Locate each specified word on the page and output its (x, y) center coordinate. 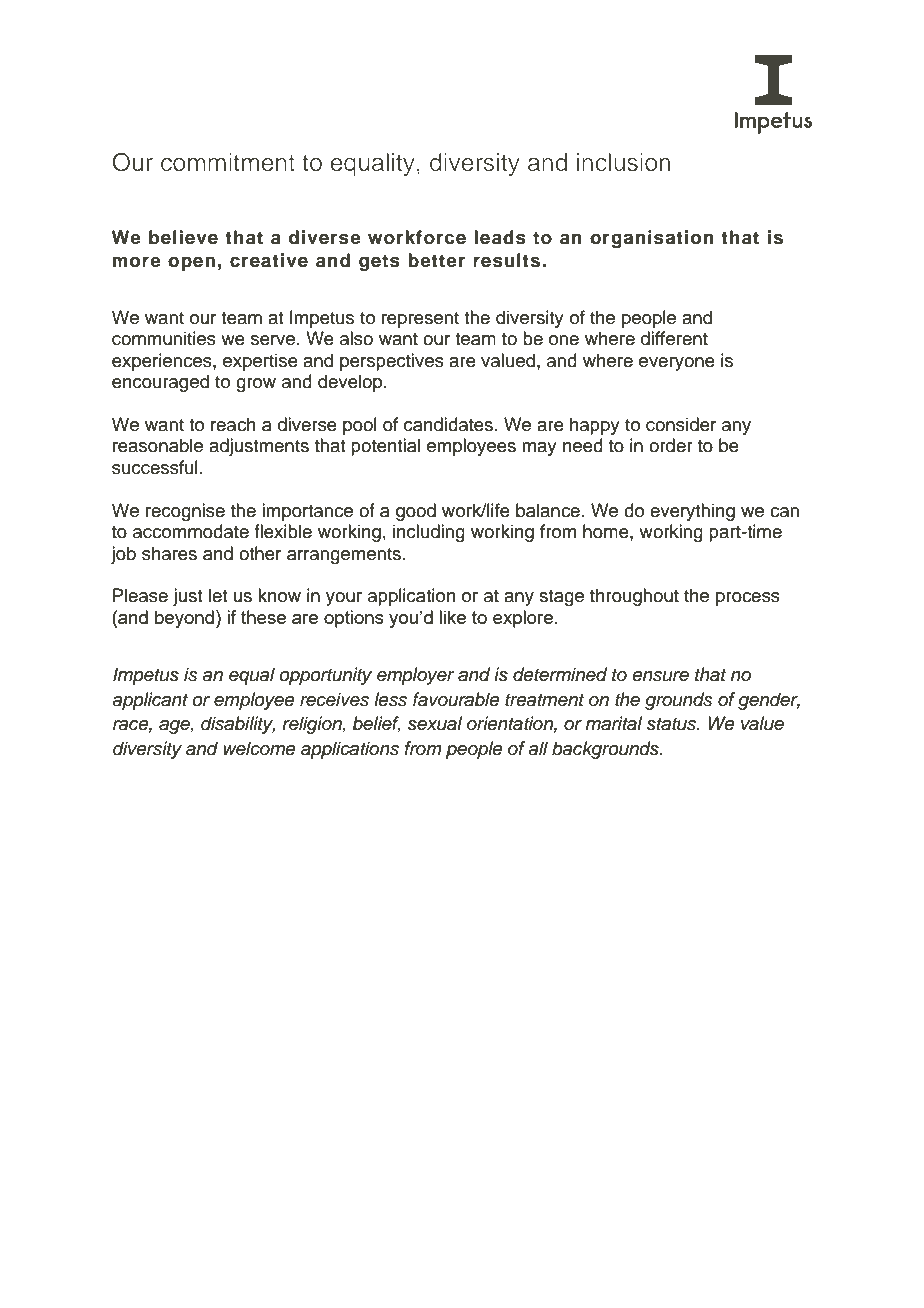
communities (164, 338)
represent (420, 320)
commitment (228, 162)
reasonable (158, 445)
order (671, 445)
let (218, 595)
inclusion (623, 162)
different (674, 338)
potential (385, 447)
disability (238, 725)
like (452, 617)
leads (500, 237)
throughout (634, 597)
